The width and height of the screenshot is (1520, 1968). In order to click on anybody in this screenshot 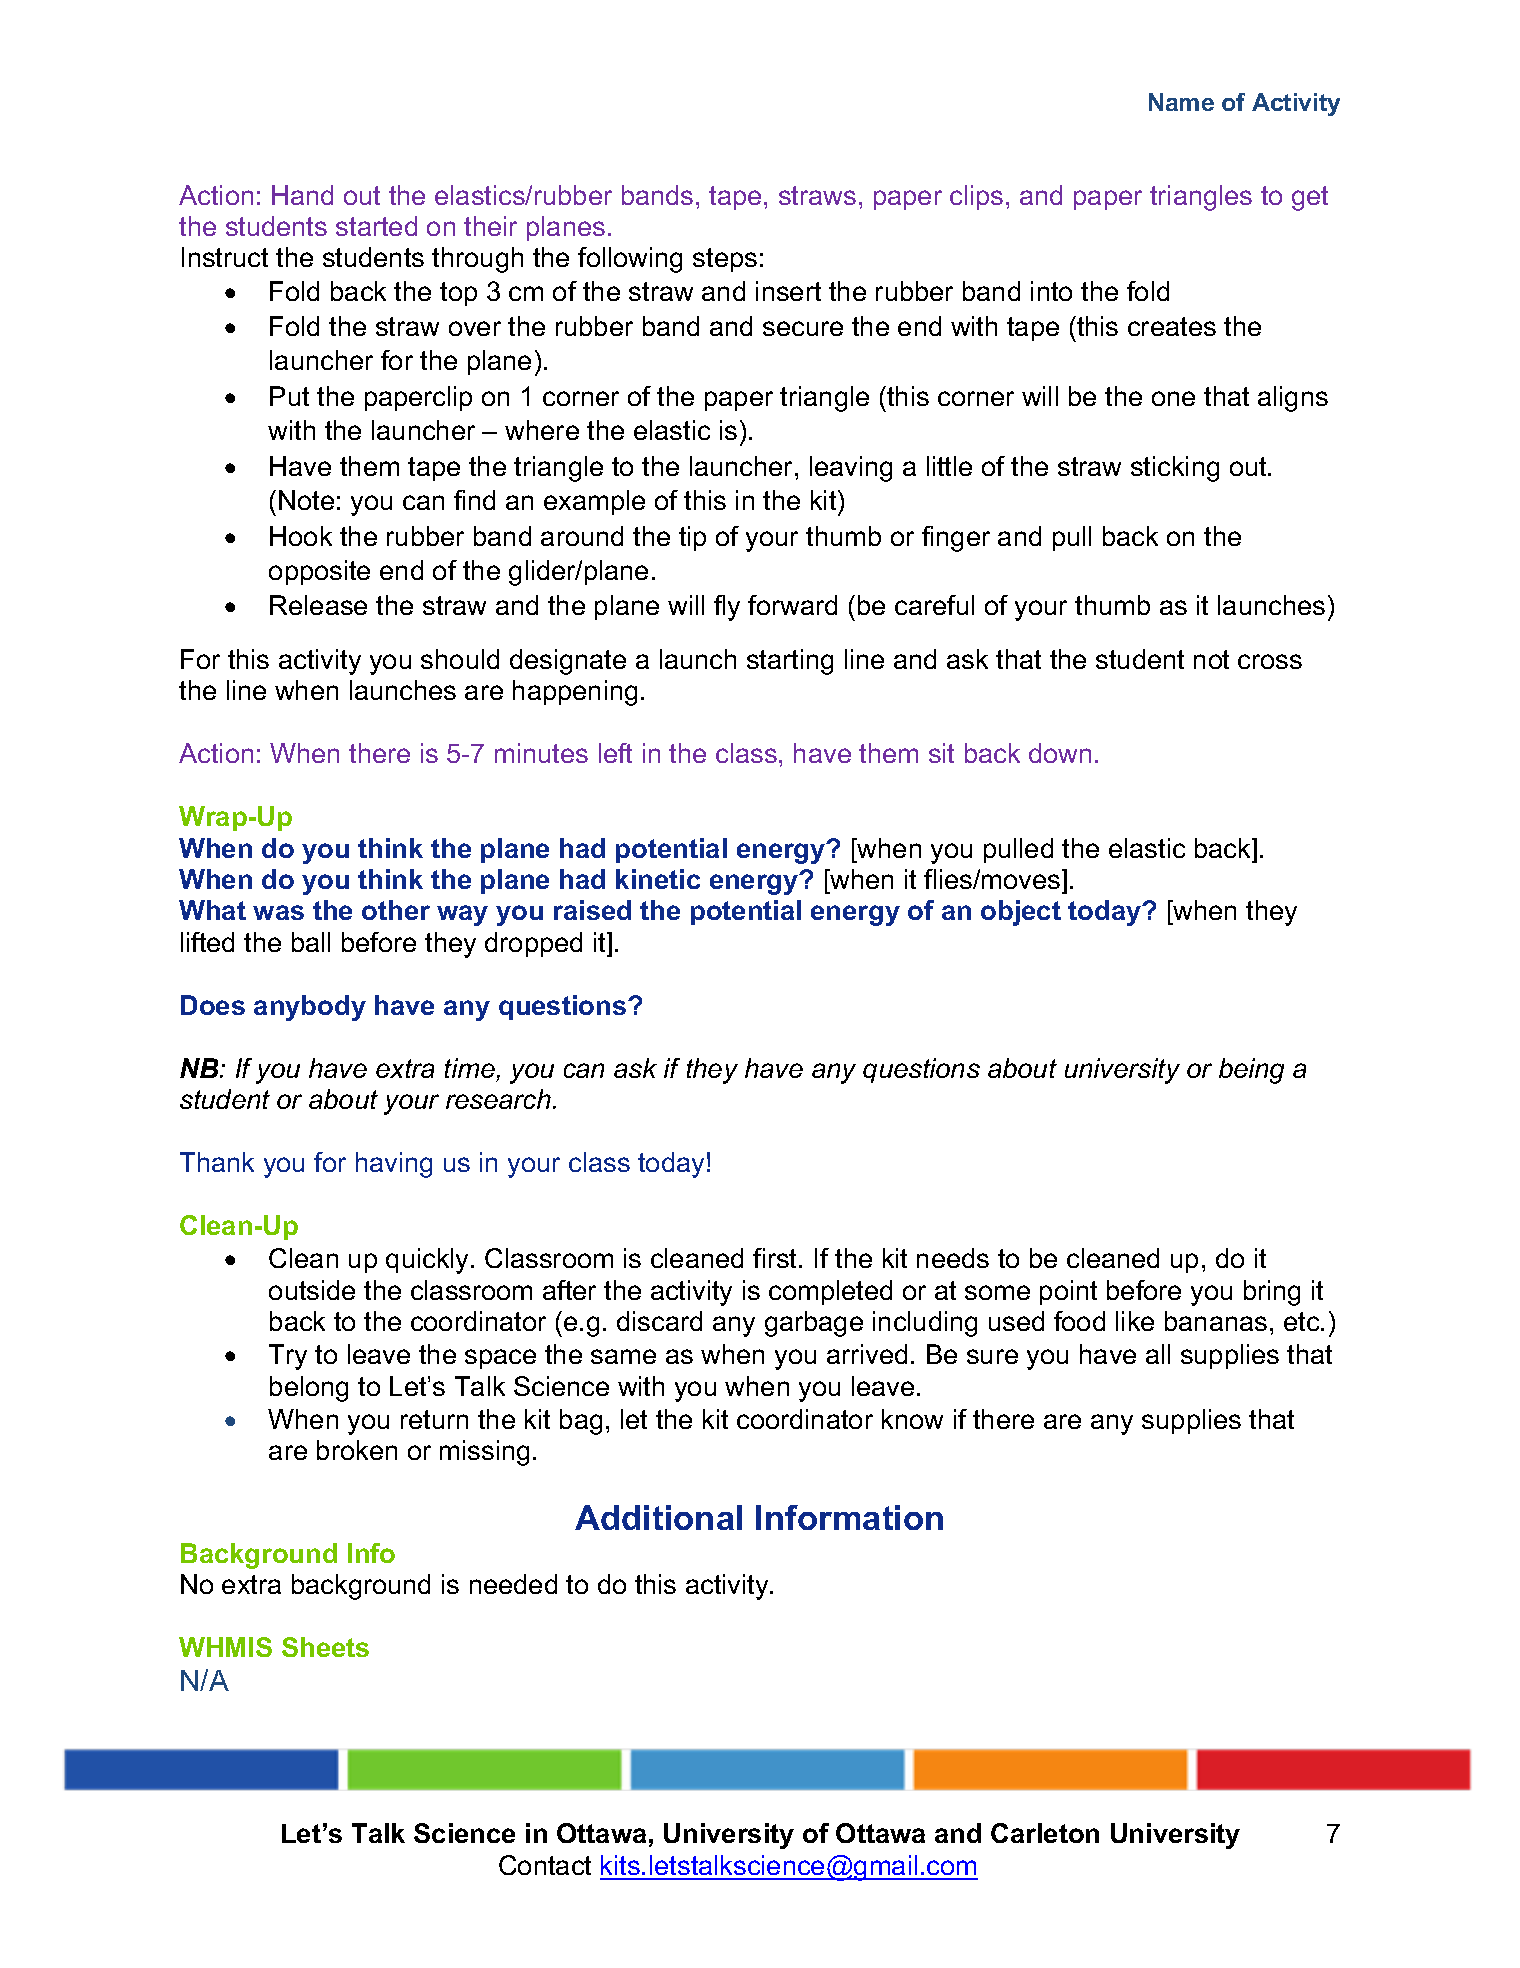, I will do `click(310, 1008)`.
